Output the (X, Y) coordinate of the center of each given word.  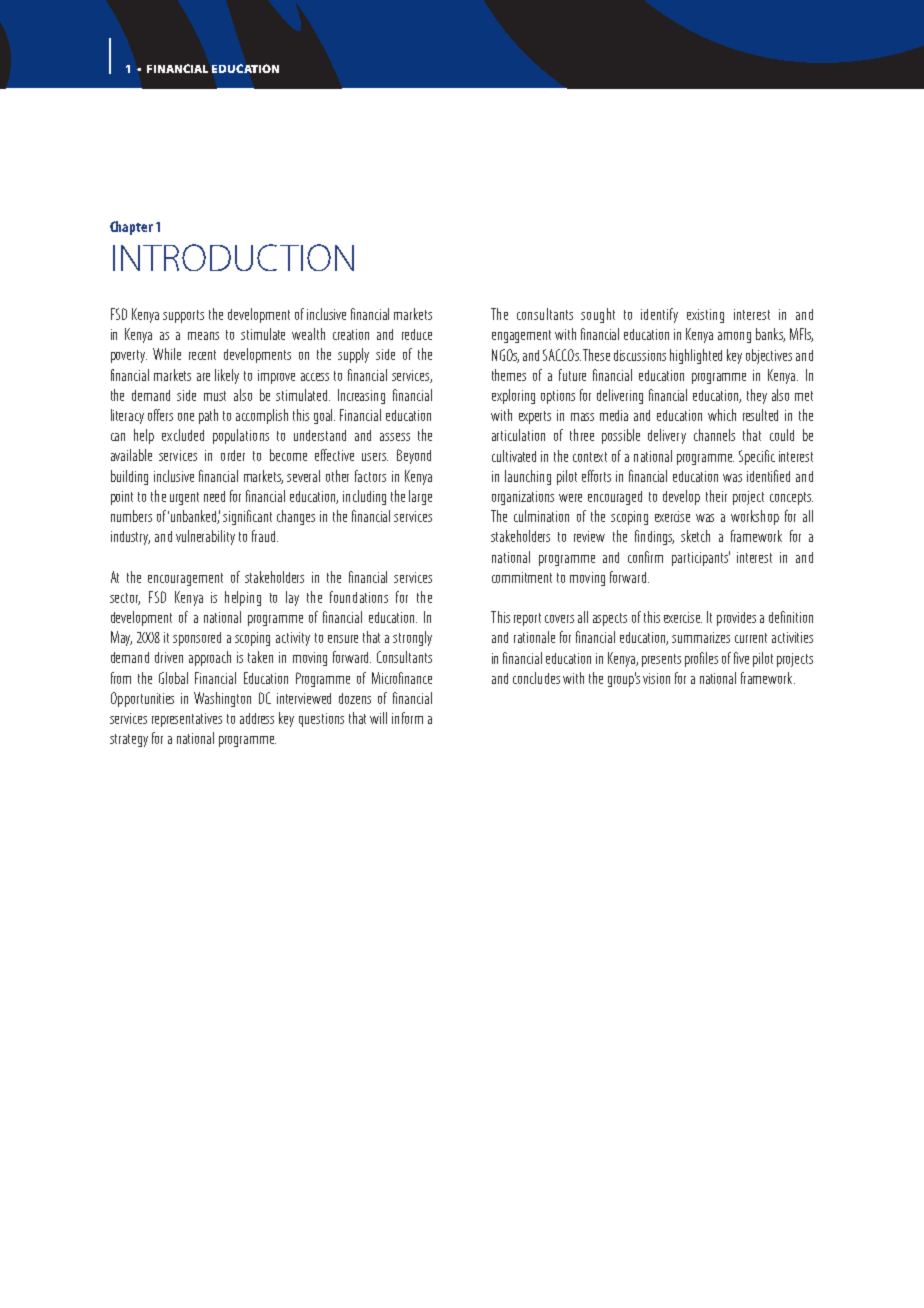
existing (705, 316)
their (716, 496)
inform (407, 718)
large (420, 497)
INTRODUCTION (233, 257)
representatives (187, 720)
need (214, 496)
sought (598, 315)
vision (656, 678)
